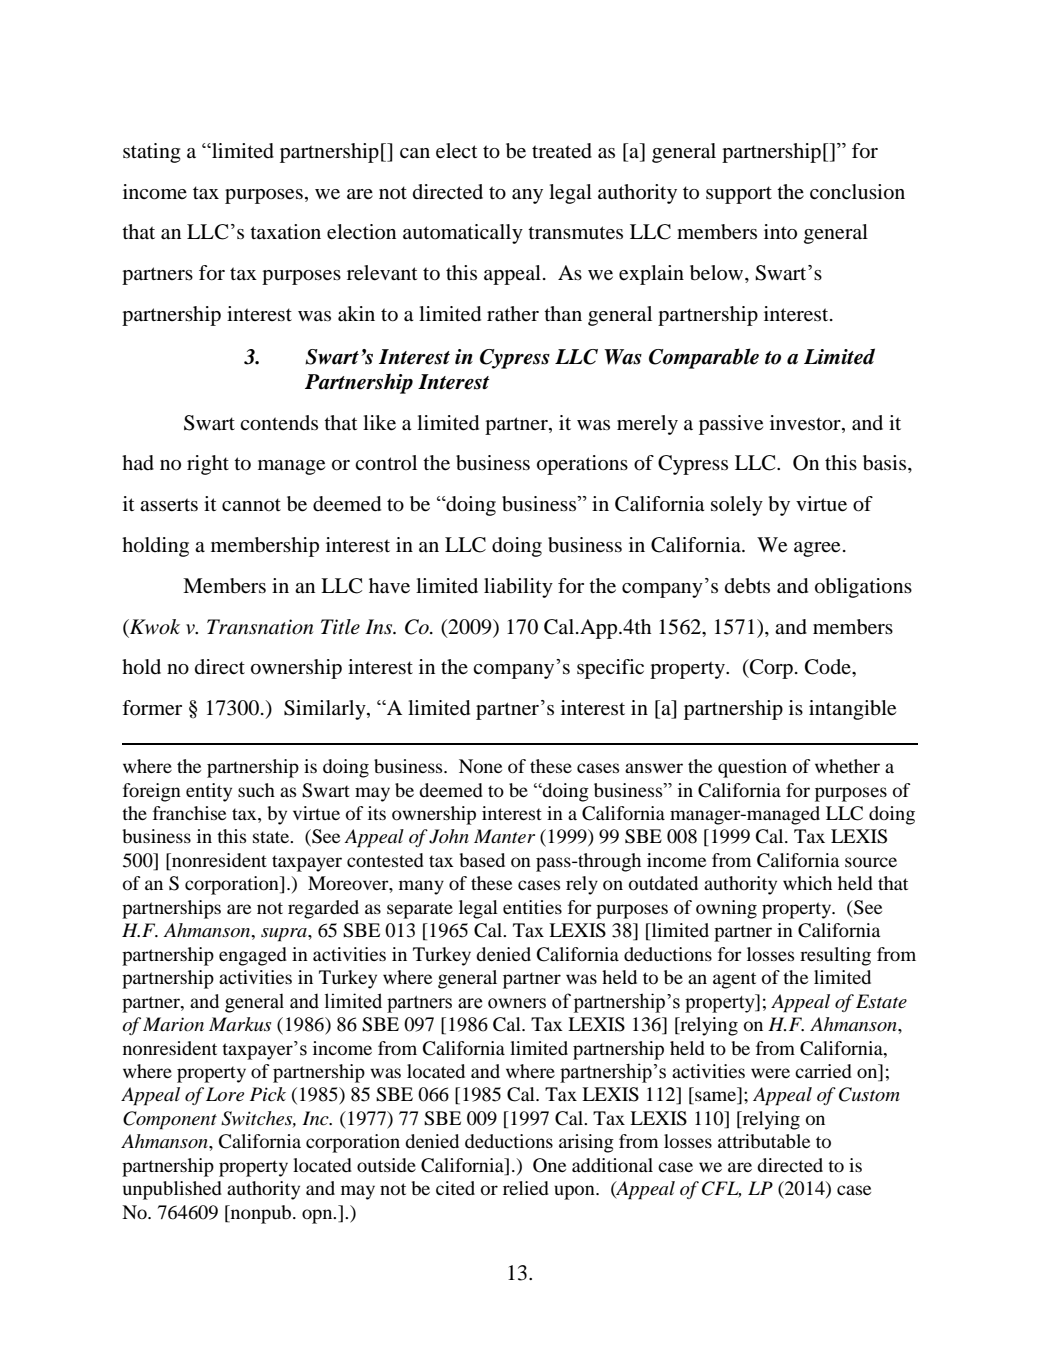 The width and height of the document is (1040, 1346). Describe the element at coordinates (829, 667) in the document. I see `Code` at that location.
